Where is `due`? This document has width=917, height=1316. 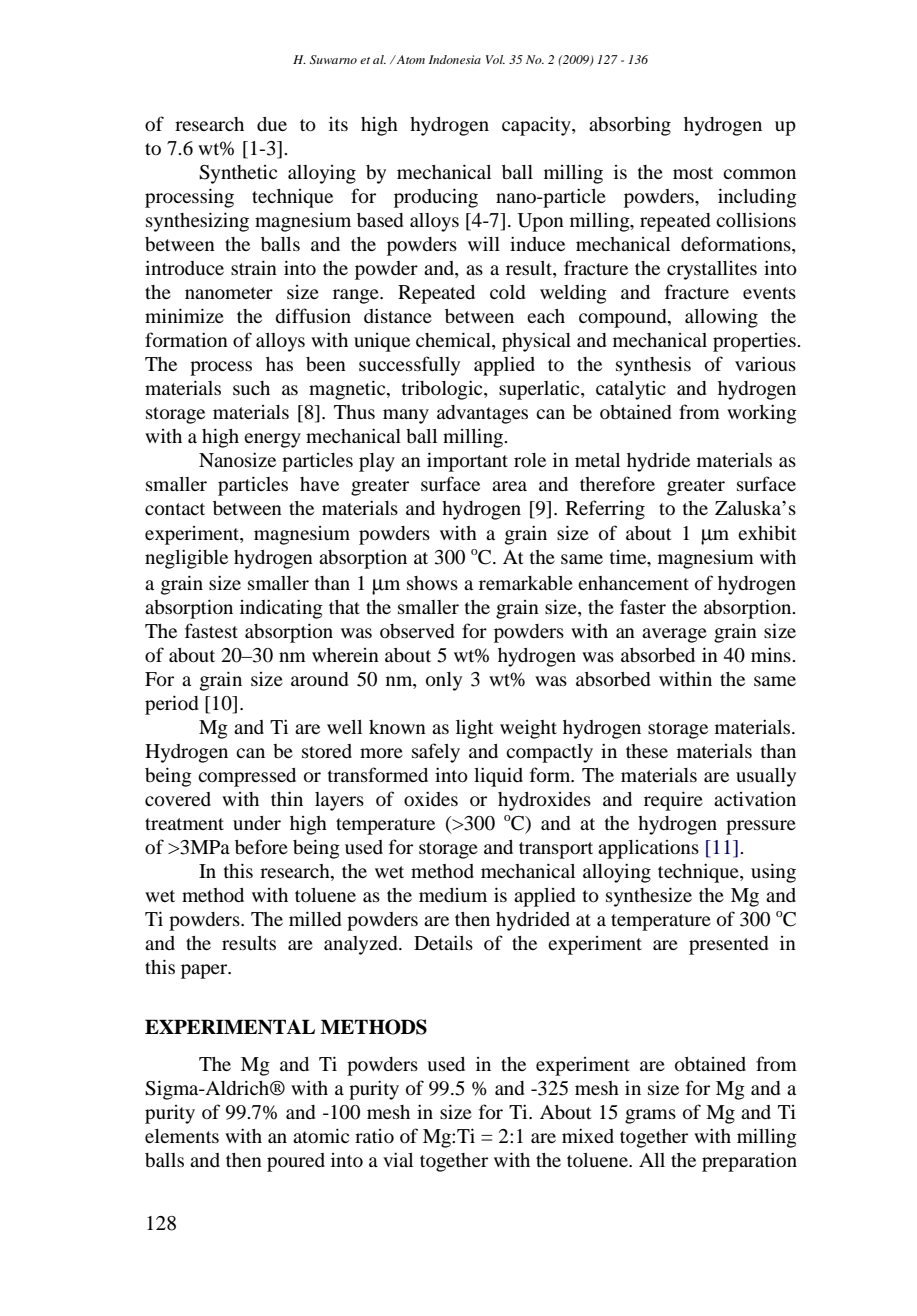 due is located at coordinates (272, 124).
